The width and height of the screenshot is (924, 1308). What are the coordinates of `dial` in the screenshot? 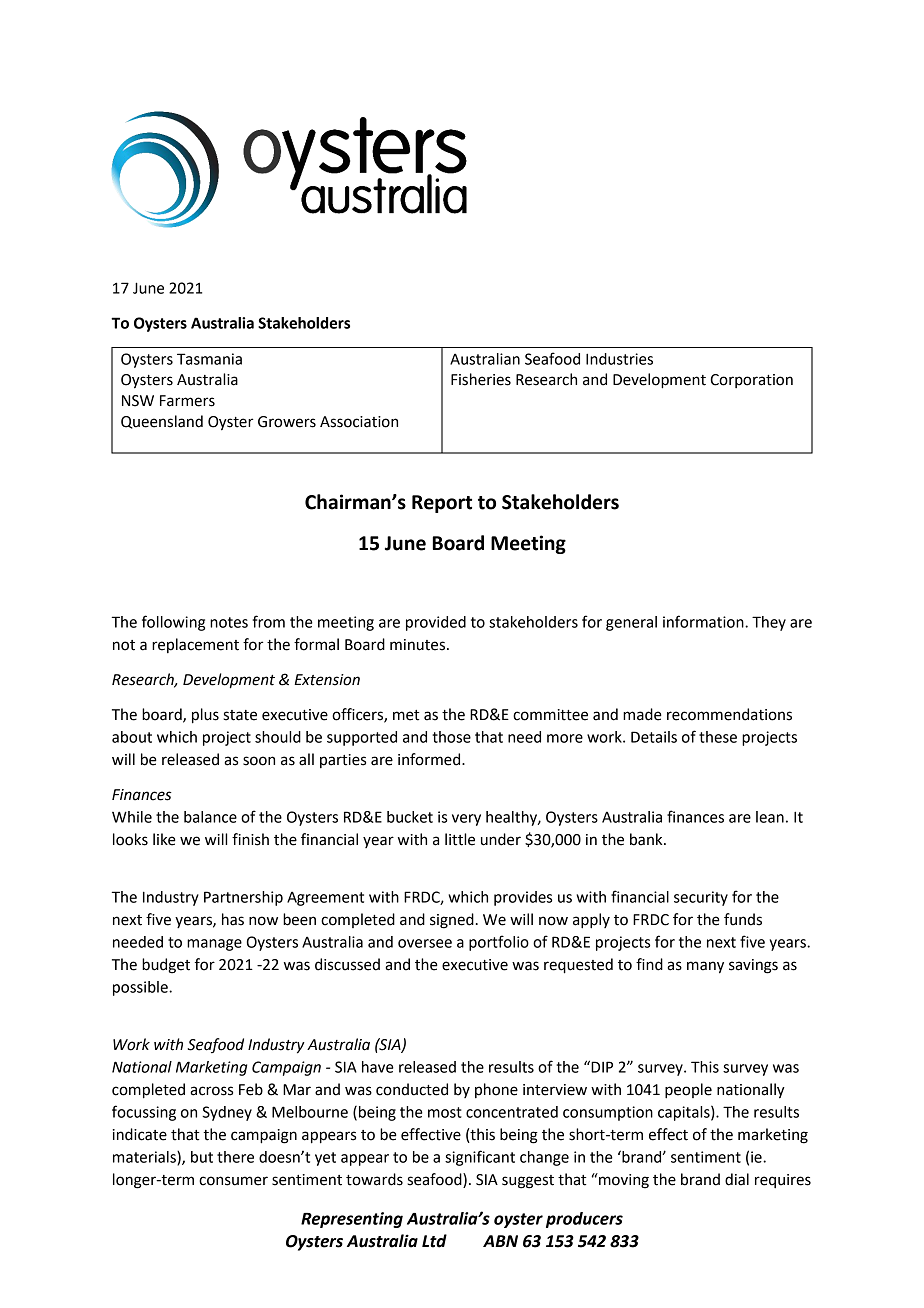 It's located at (737, 1179).
